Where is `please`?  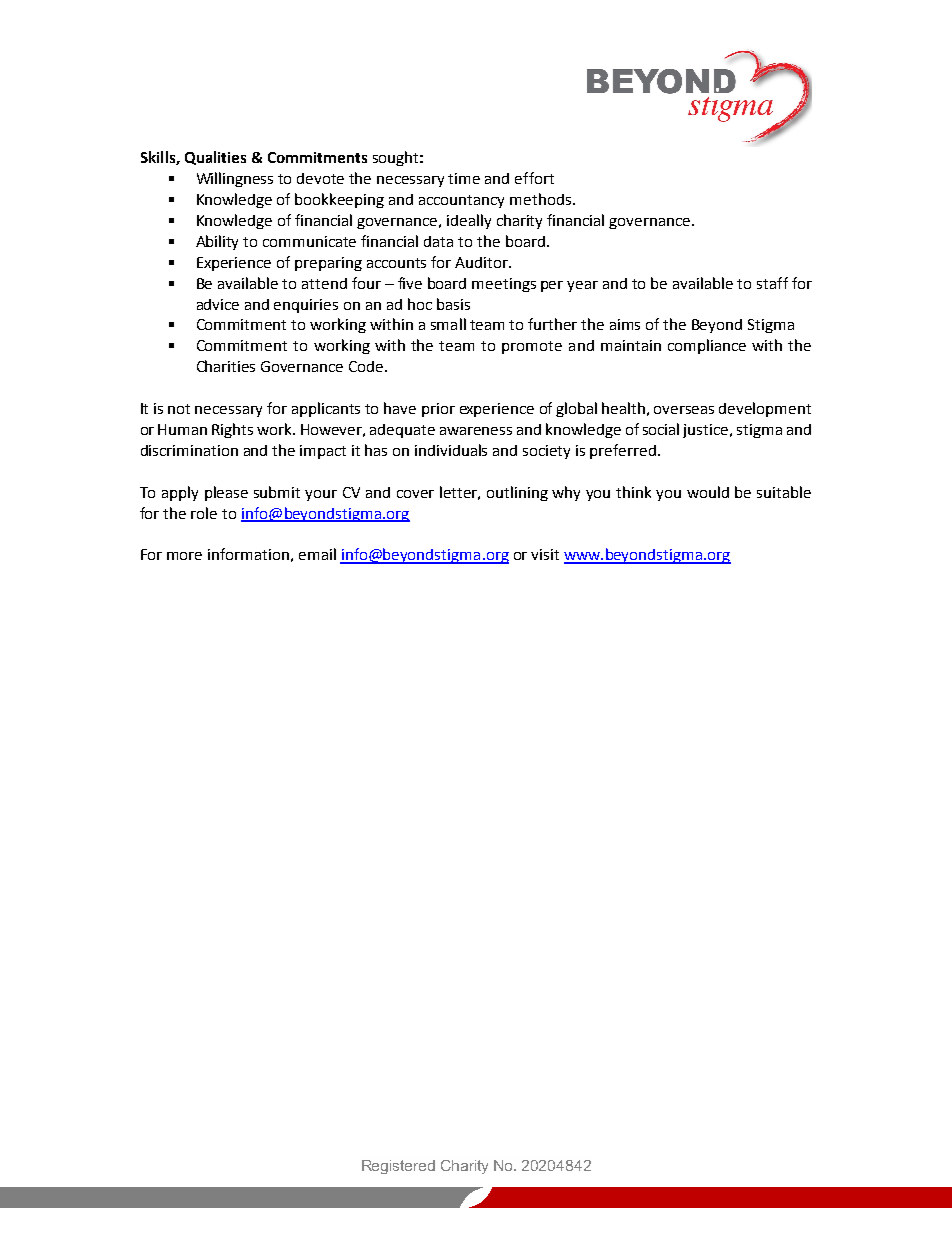 please is located at coordinates (226, 493).
